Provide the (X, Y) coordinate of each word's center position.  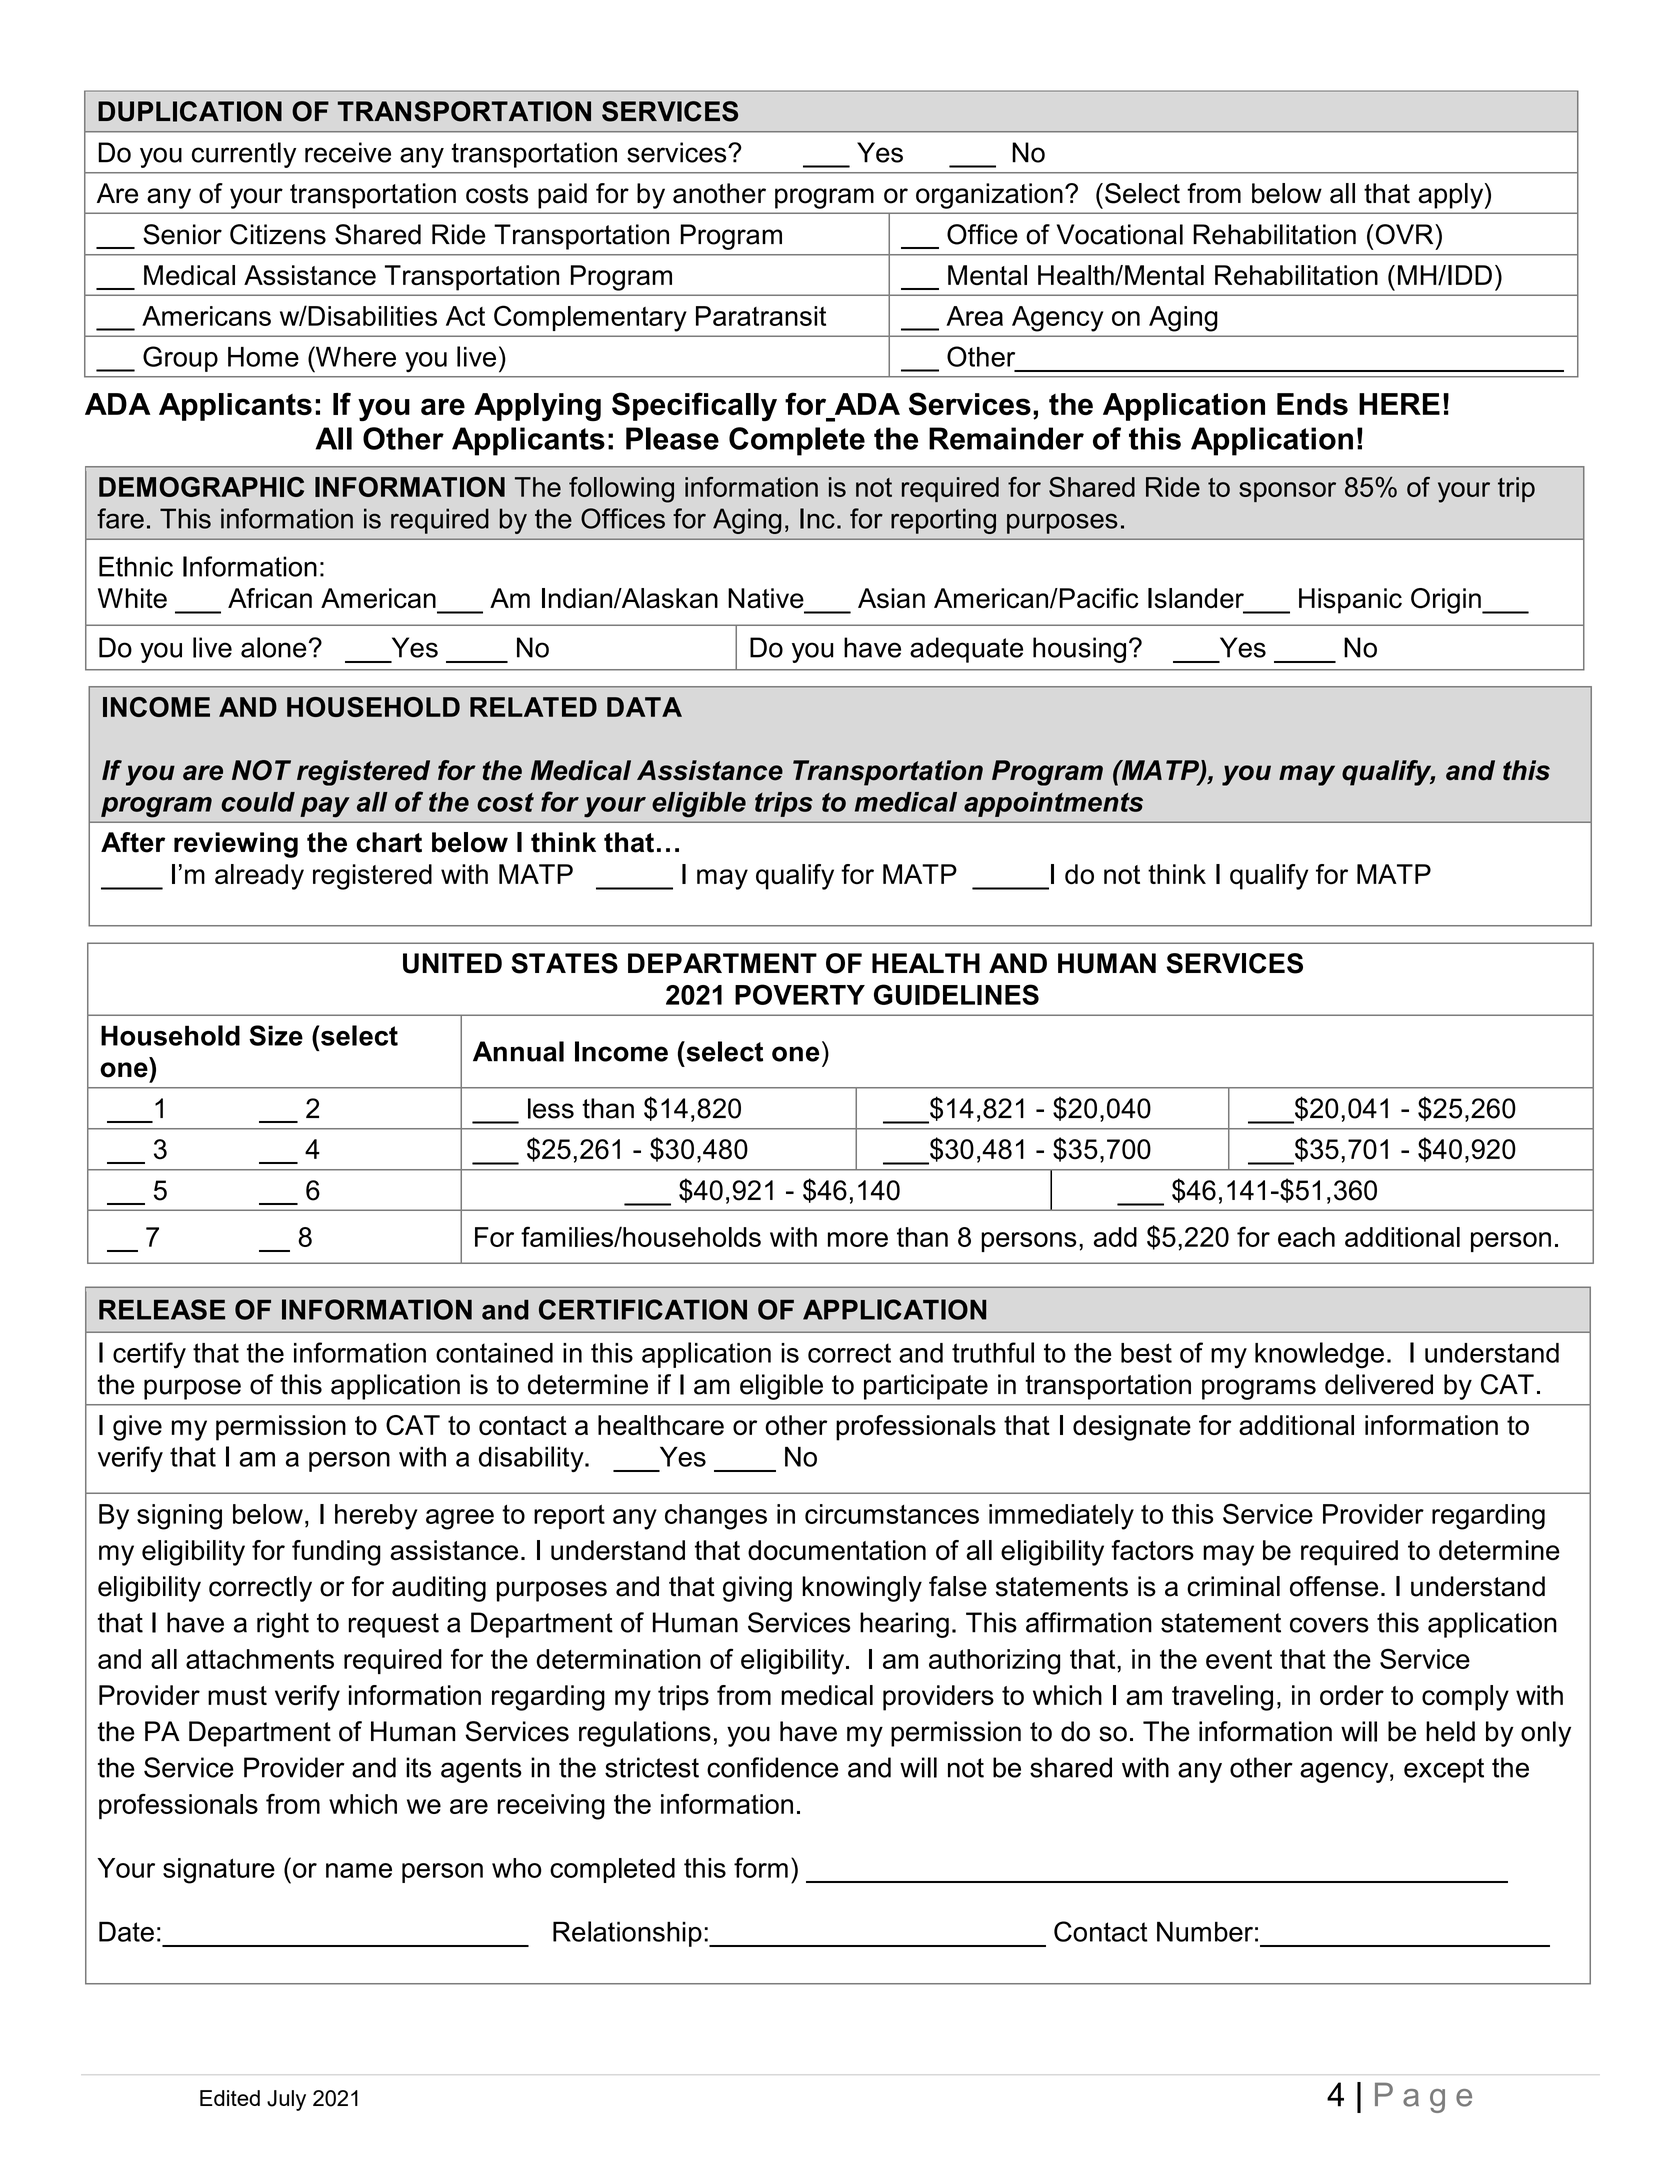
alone (274, 647)
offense (1334, 1586)
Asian (891, 598)
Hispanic (1350, 601)
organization (989, 196)
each (1306, 1237)
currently (244, 155)
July (286, 2100)
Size (276, 1035)
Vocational (1120, 234)
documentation (837, 1550)
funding (336, 1553)
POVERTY (800, 994)
